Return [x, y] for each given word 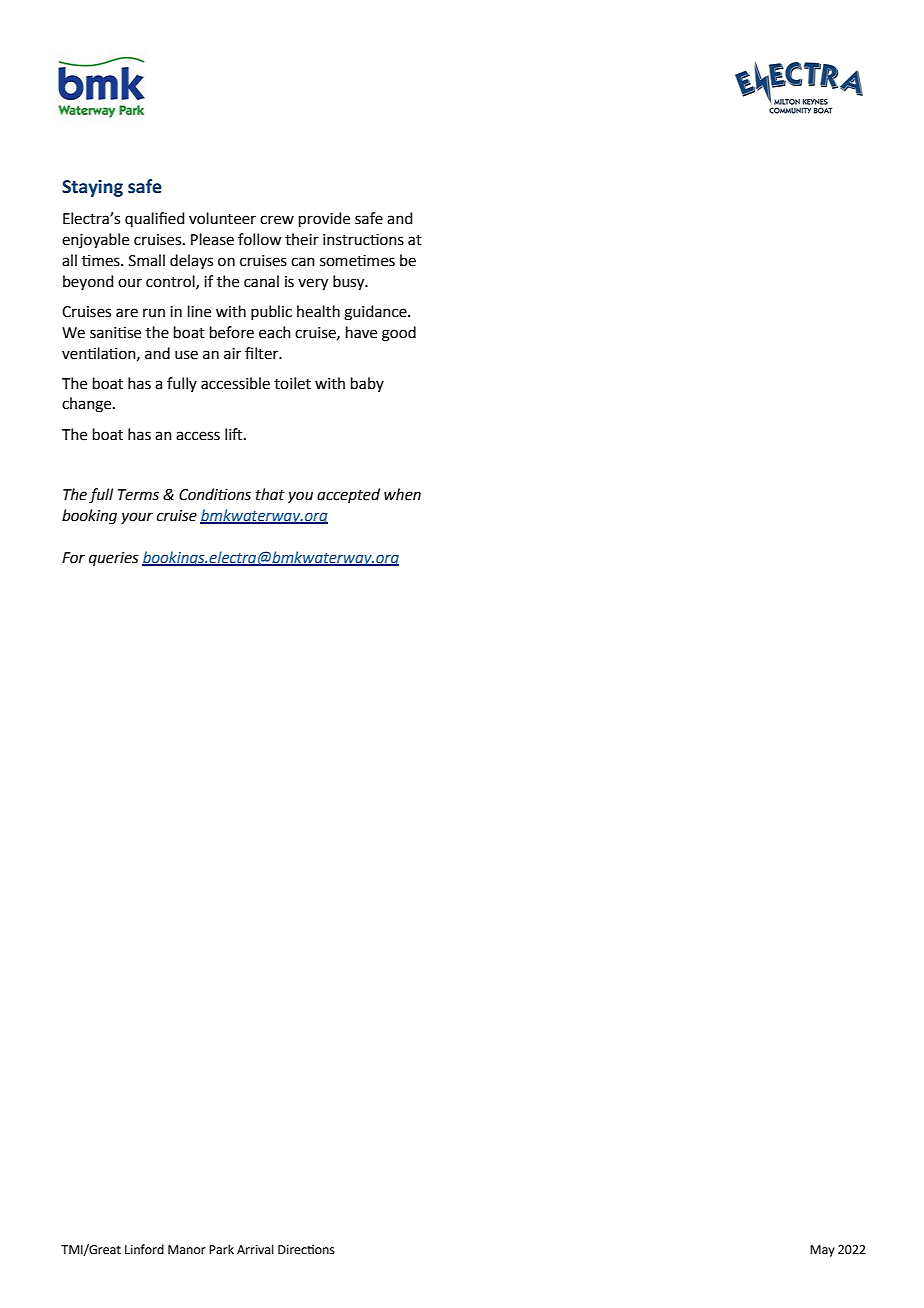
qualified [155, 219]
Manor [187, 1249]
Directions [306, 1250]
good [399, 334]
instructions [363, 239]
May [822, 1251]
